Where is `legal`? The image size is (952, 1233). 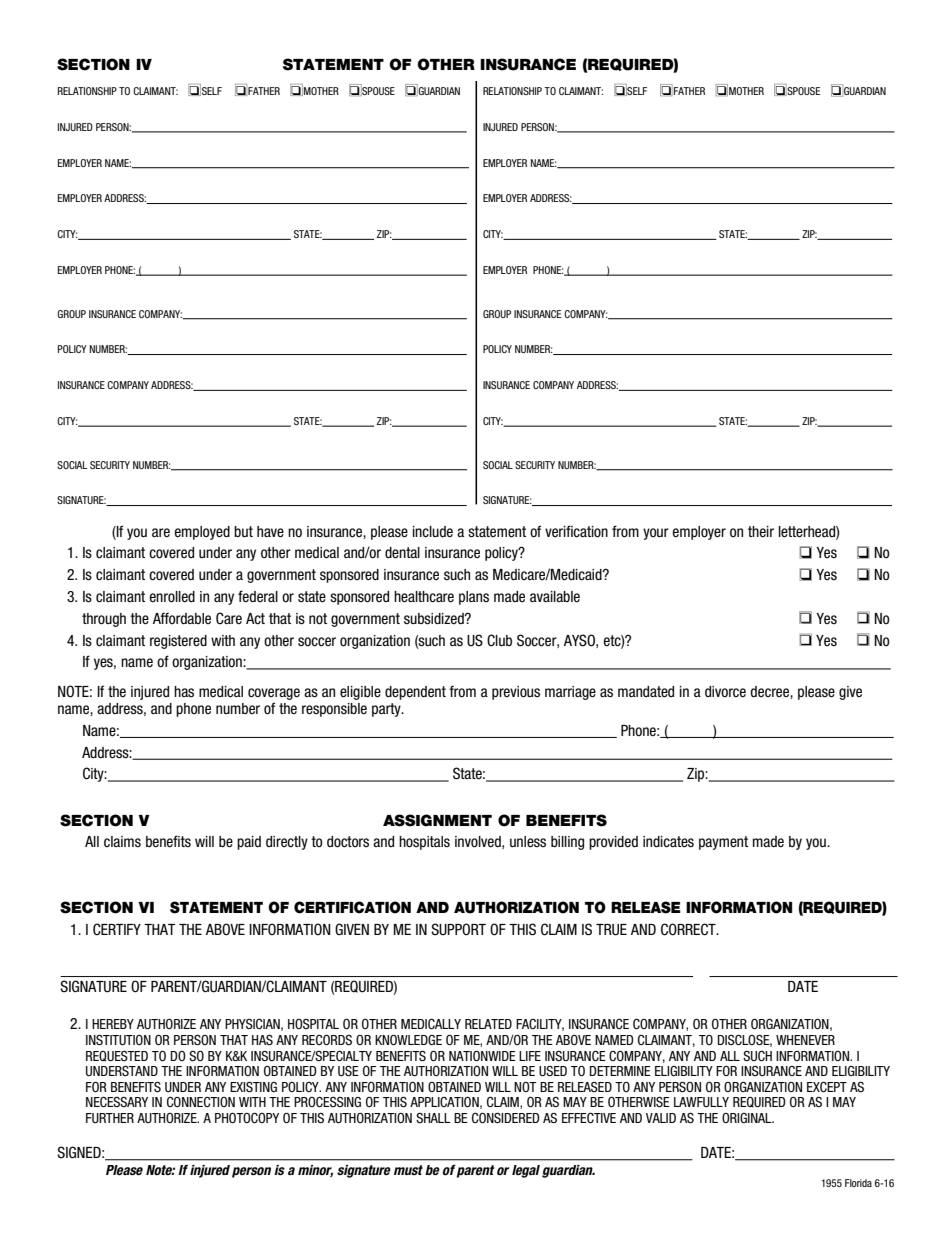 legal is located at coordinates (526, 1171).
